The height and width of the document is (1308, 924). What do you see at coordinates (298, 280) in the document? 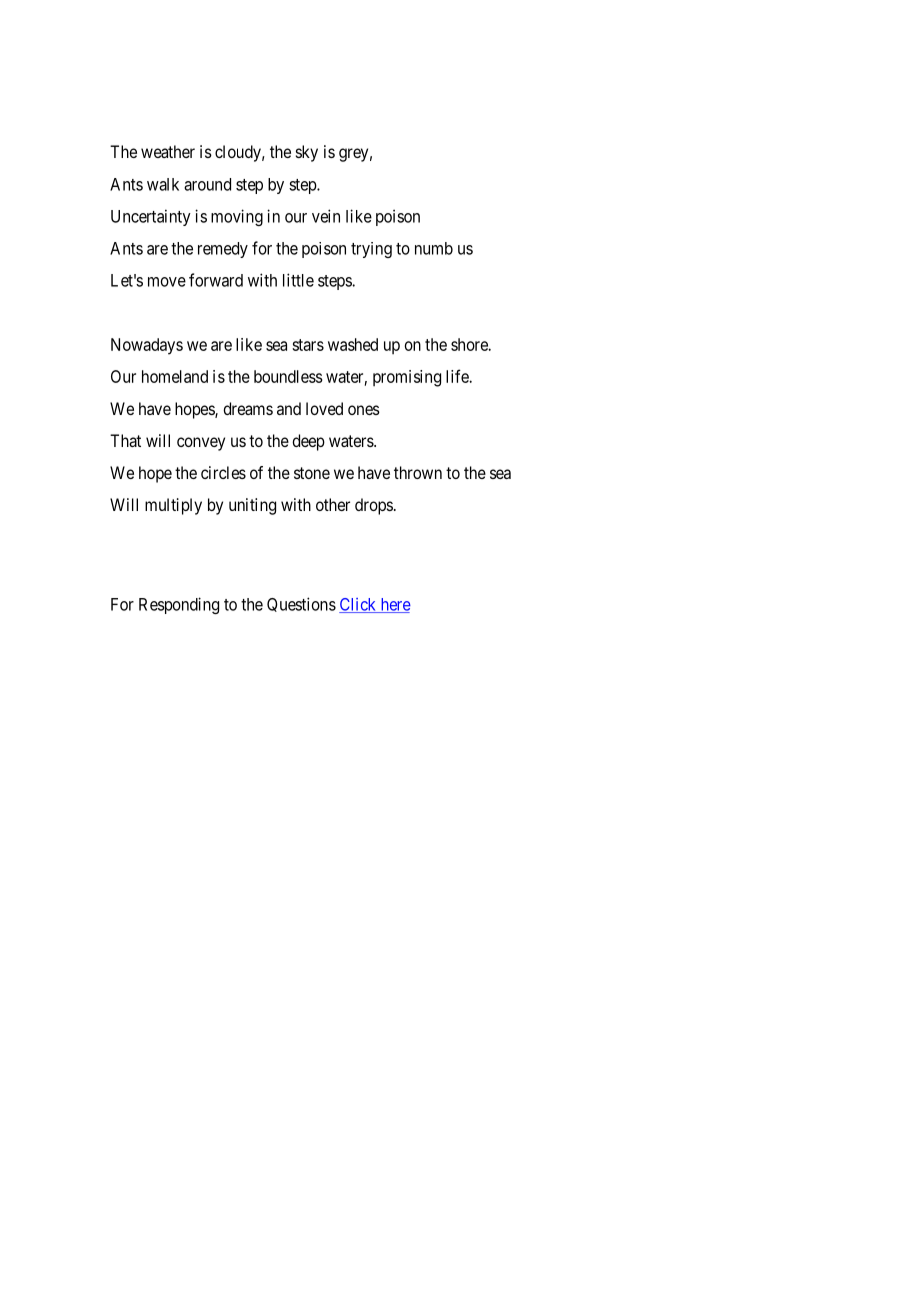
I see `little` at bounding box center [298, 280].
